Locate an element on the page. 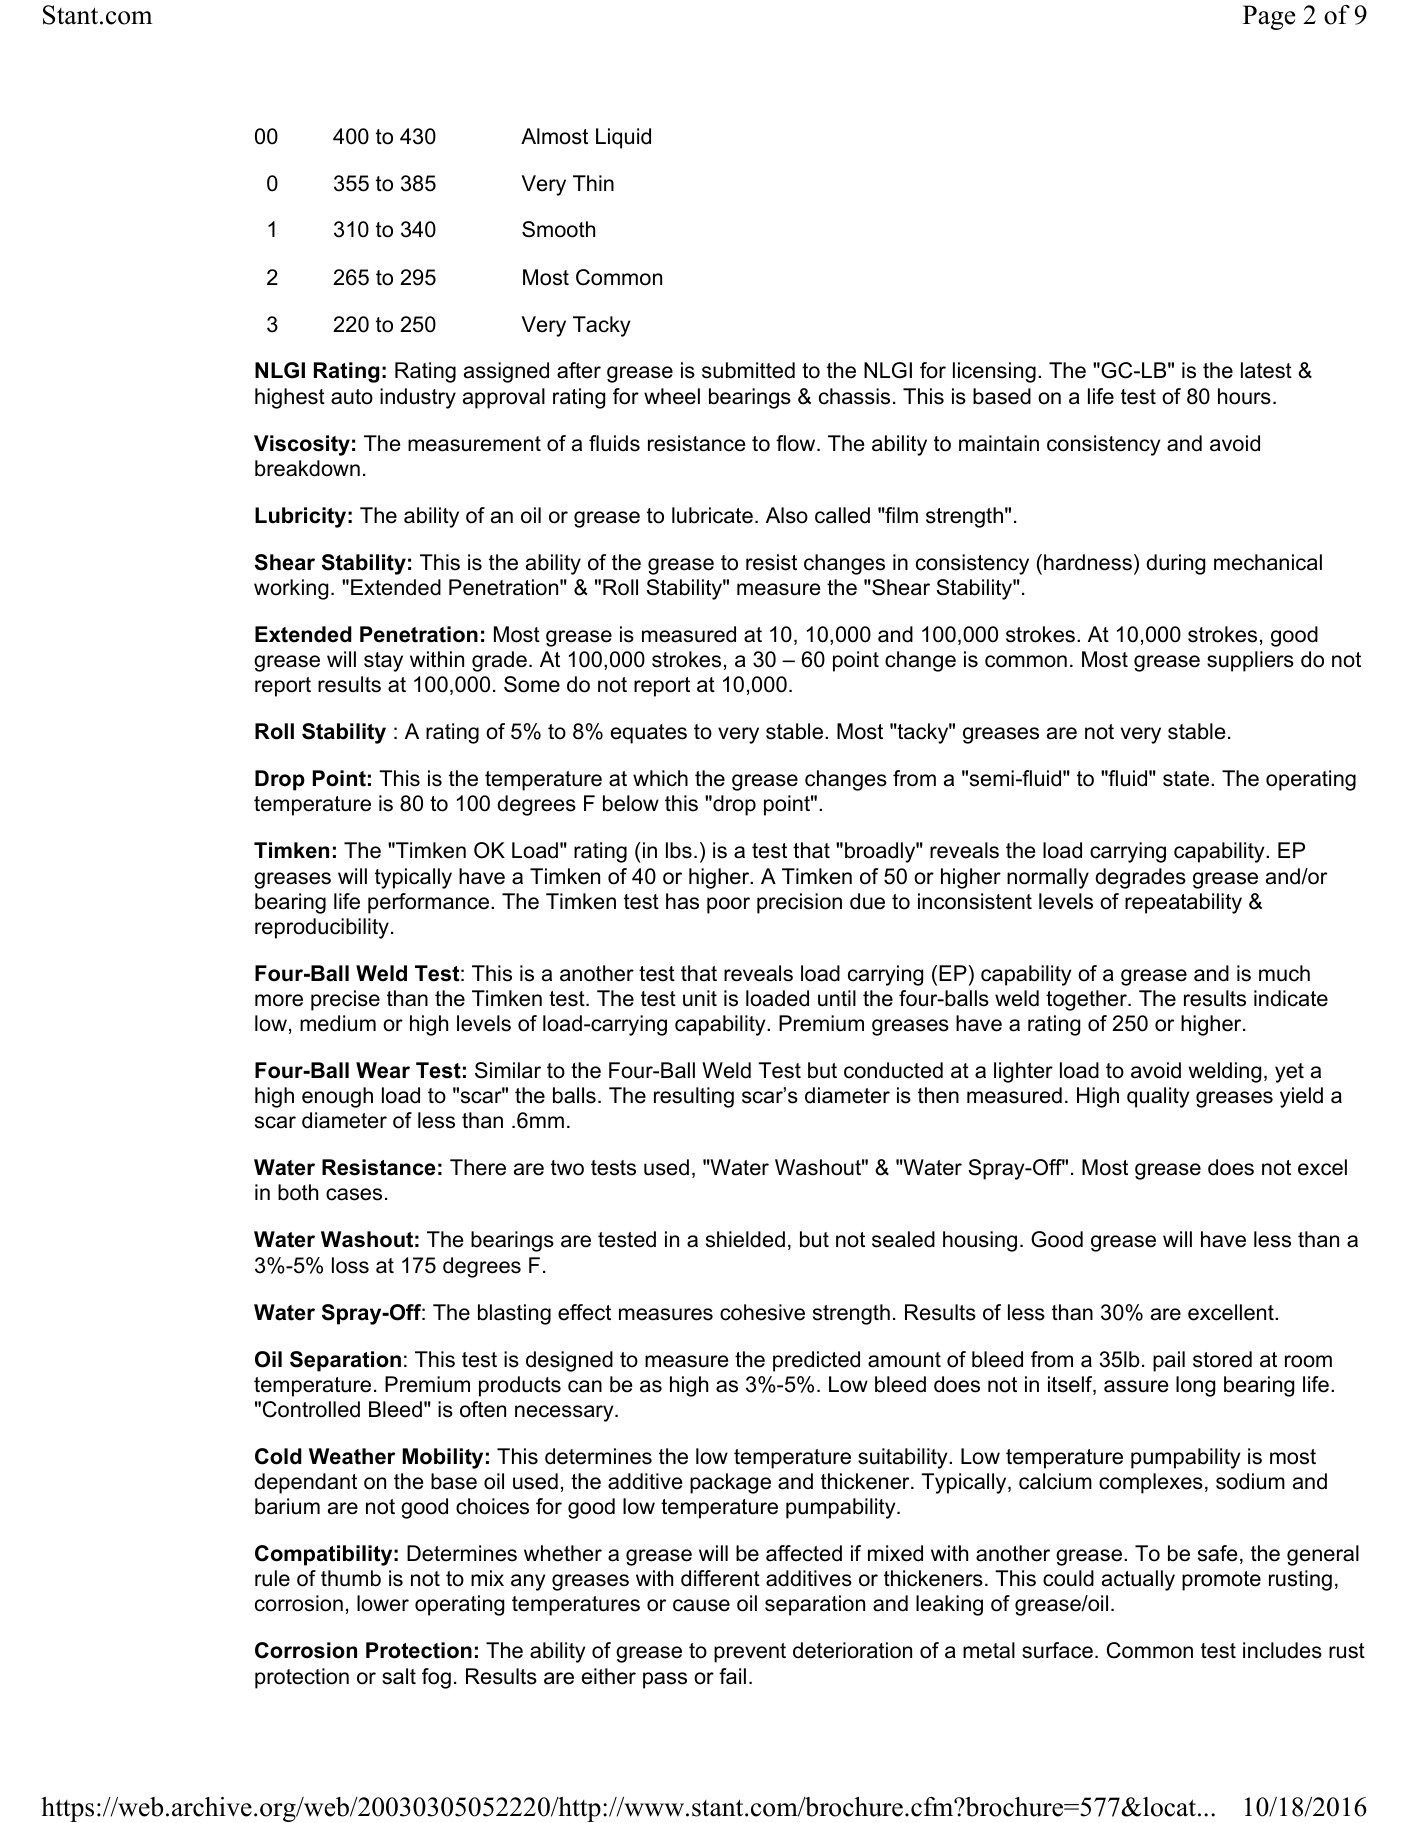 Image resolution: width=1409 pixels, height=1823 pixels. Liquid is located at coordinates (623, 138).
